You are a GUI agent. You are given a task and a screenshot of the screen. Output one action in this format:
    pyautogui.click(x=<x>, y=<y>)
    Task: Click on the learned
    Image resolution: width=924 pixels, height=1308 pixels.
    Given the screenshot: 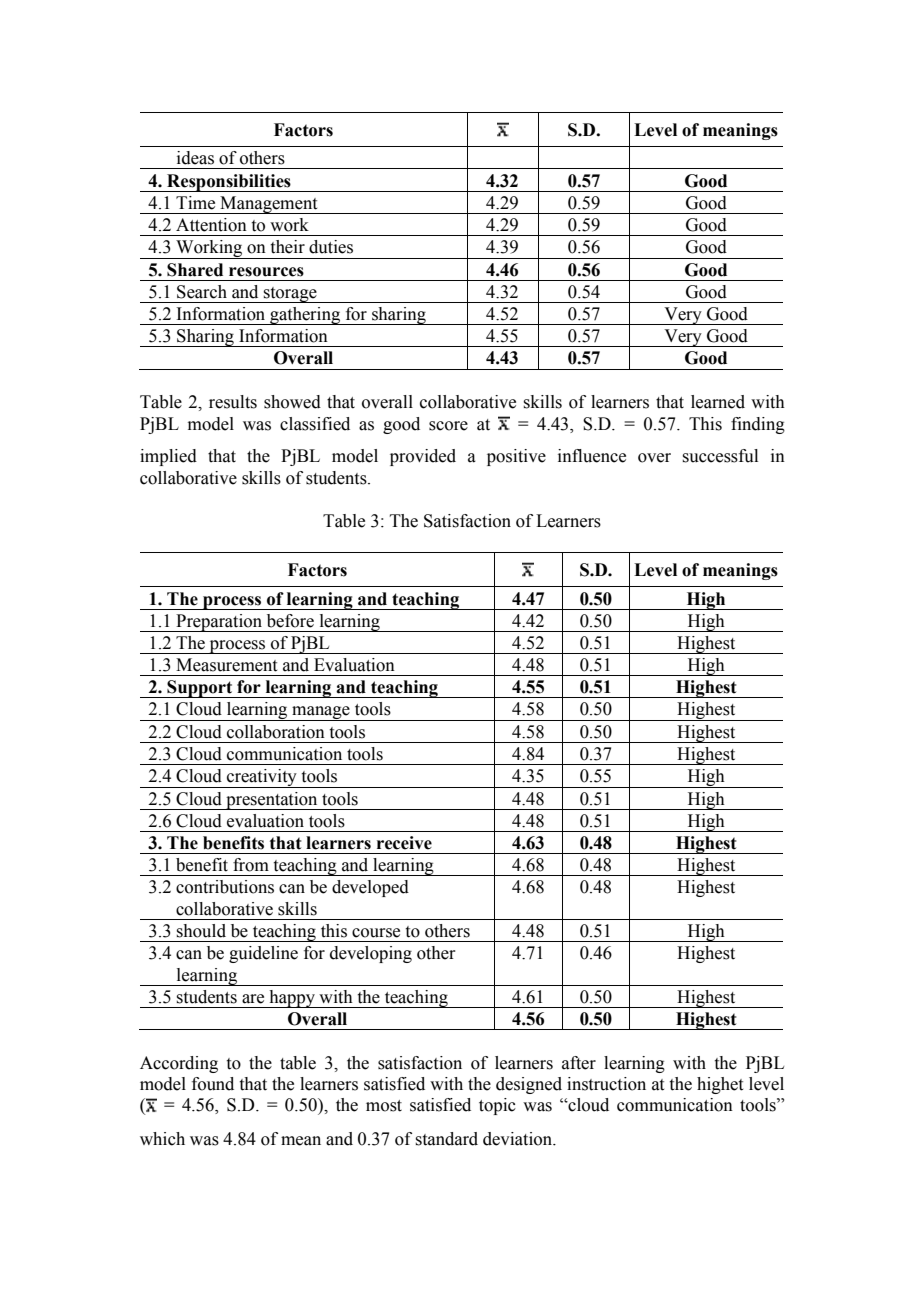 What is the action you would take?
    pyautogui.click(x=718, y=402)
